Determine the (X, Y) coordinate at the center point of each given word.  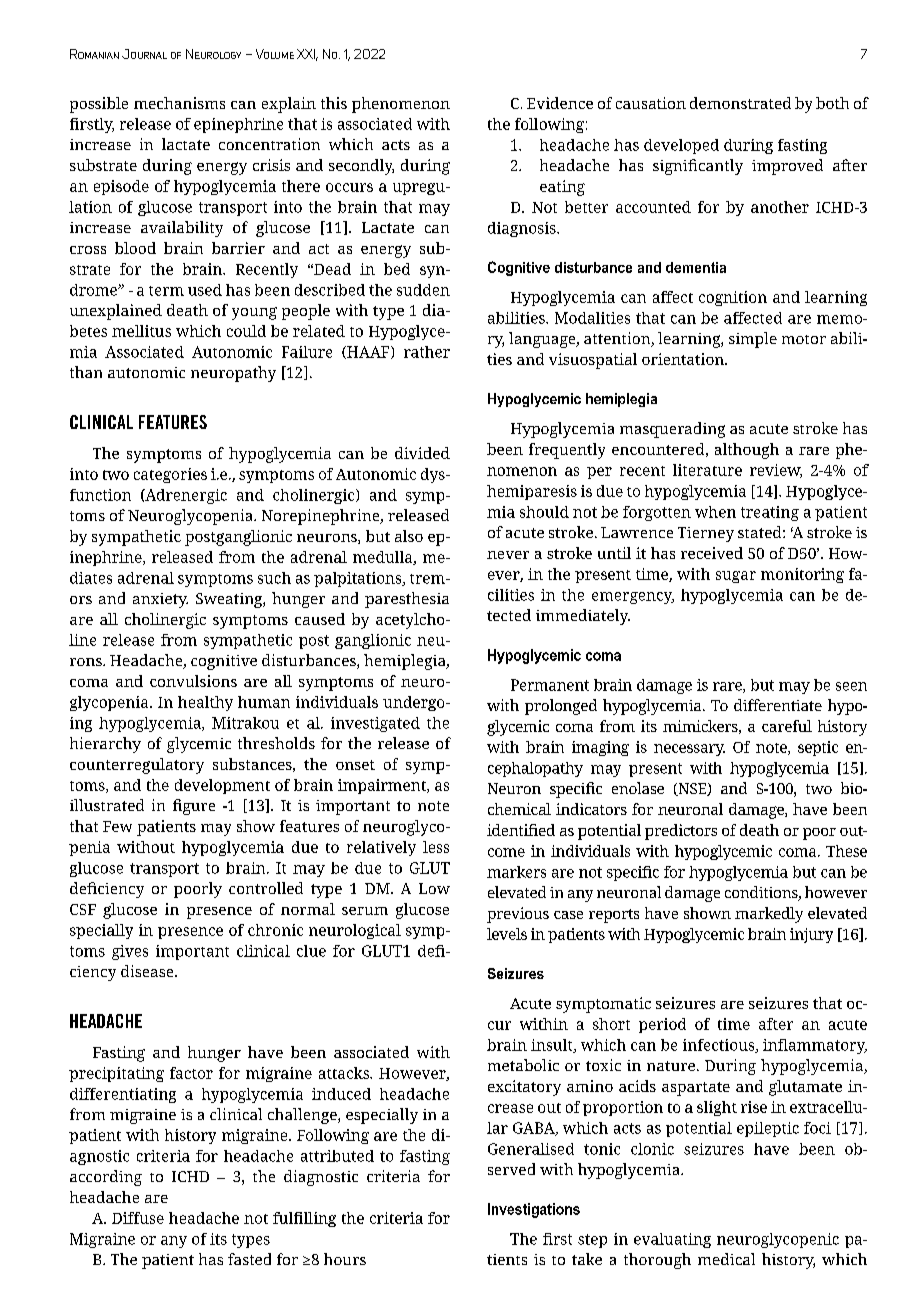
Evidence (560, 103)
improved (787, 167)
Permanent (550, 685)
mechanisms (179, 103)
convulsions (193, 681)
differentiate (778, 705)
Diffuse (138, 1218)
